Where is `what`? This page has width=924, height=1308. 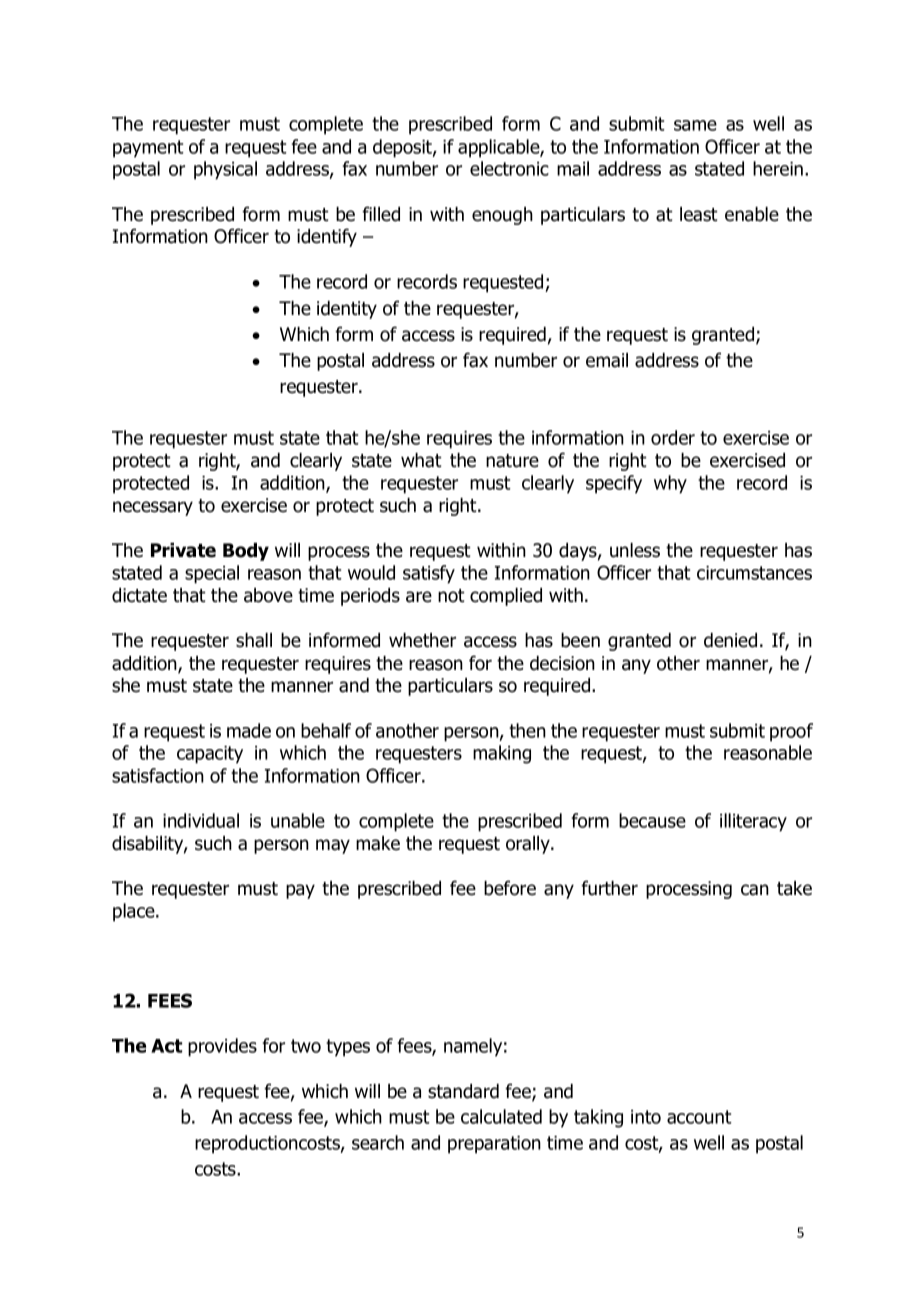 what is located at coordinates (421, 460).
